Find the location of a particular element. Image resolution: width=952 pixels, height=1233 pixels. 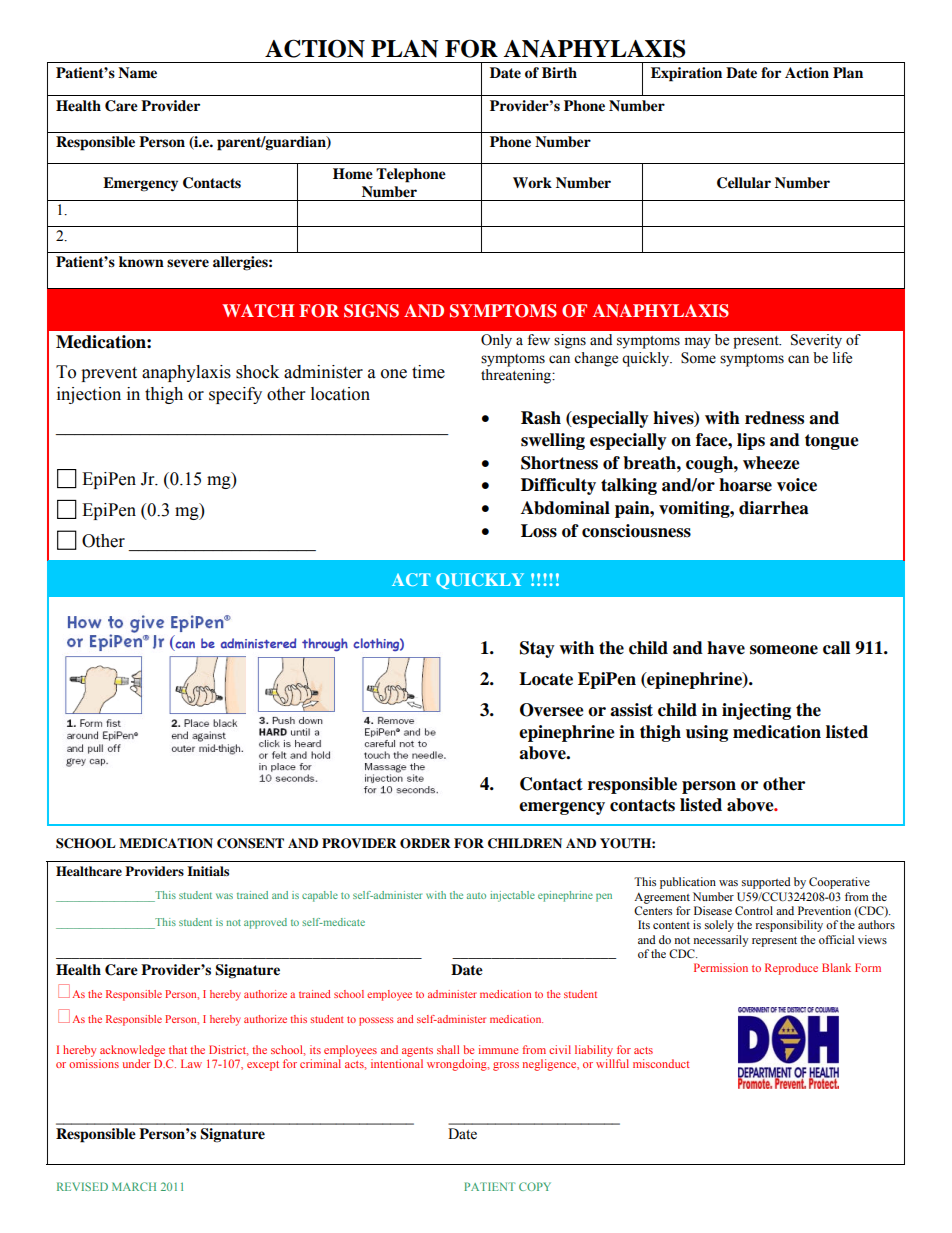

misconduct is located at coordinates (661, 1063).
